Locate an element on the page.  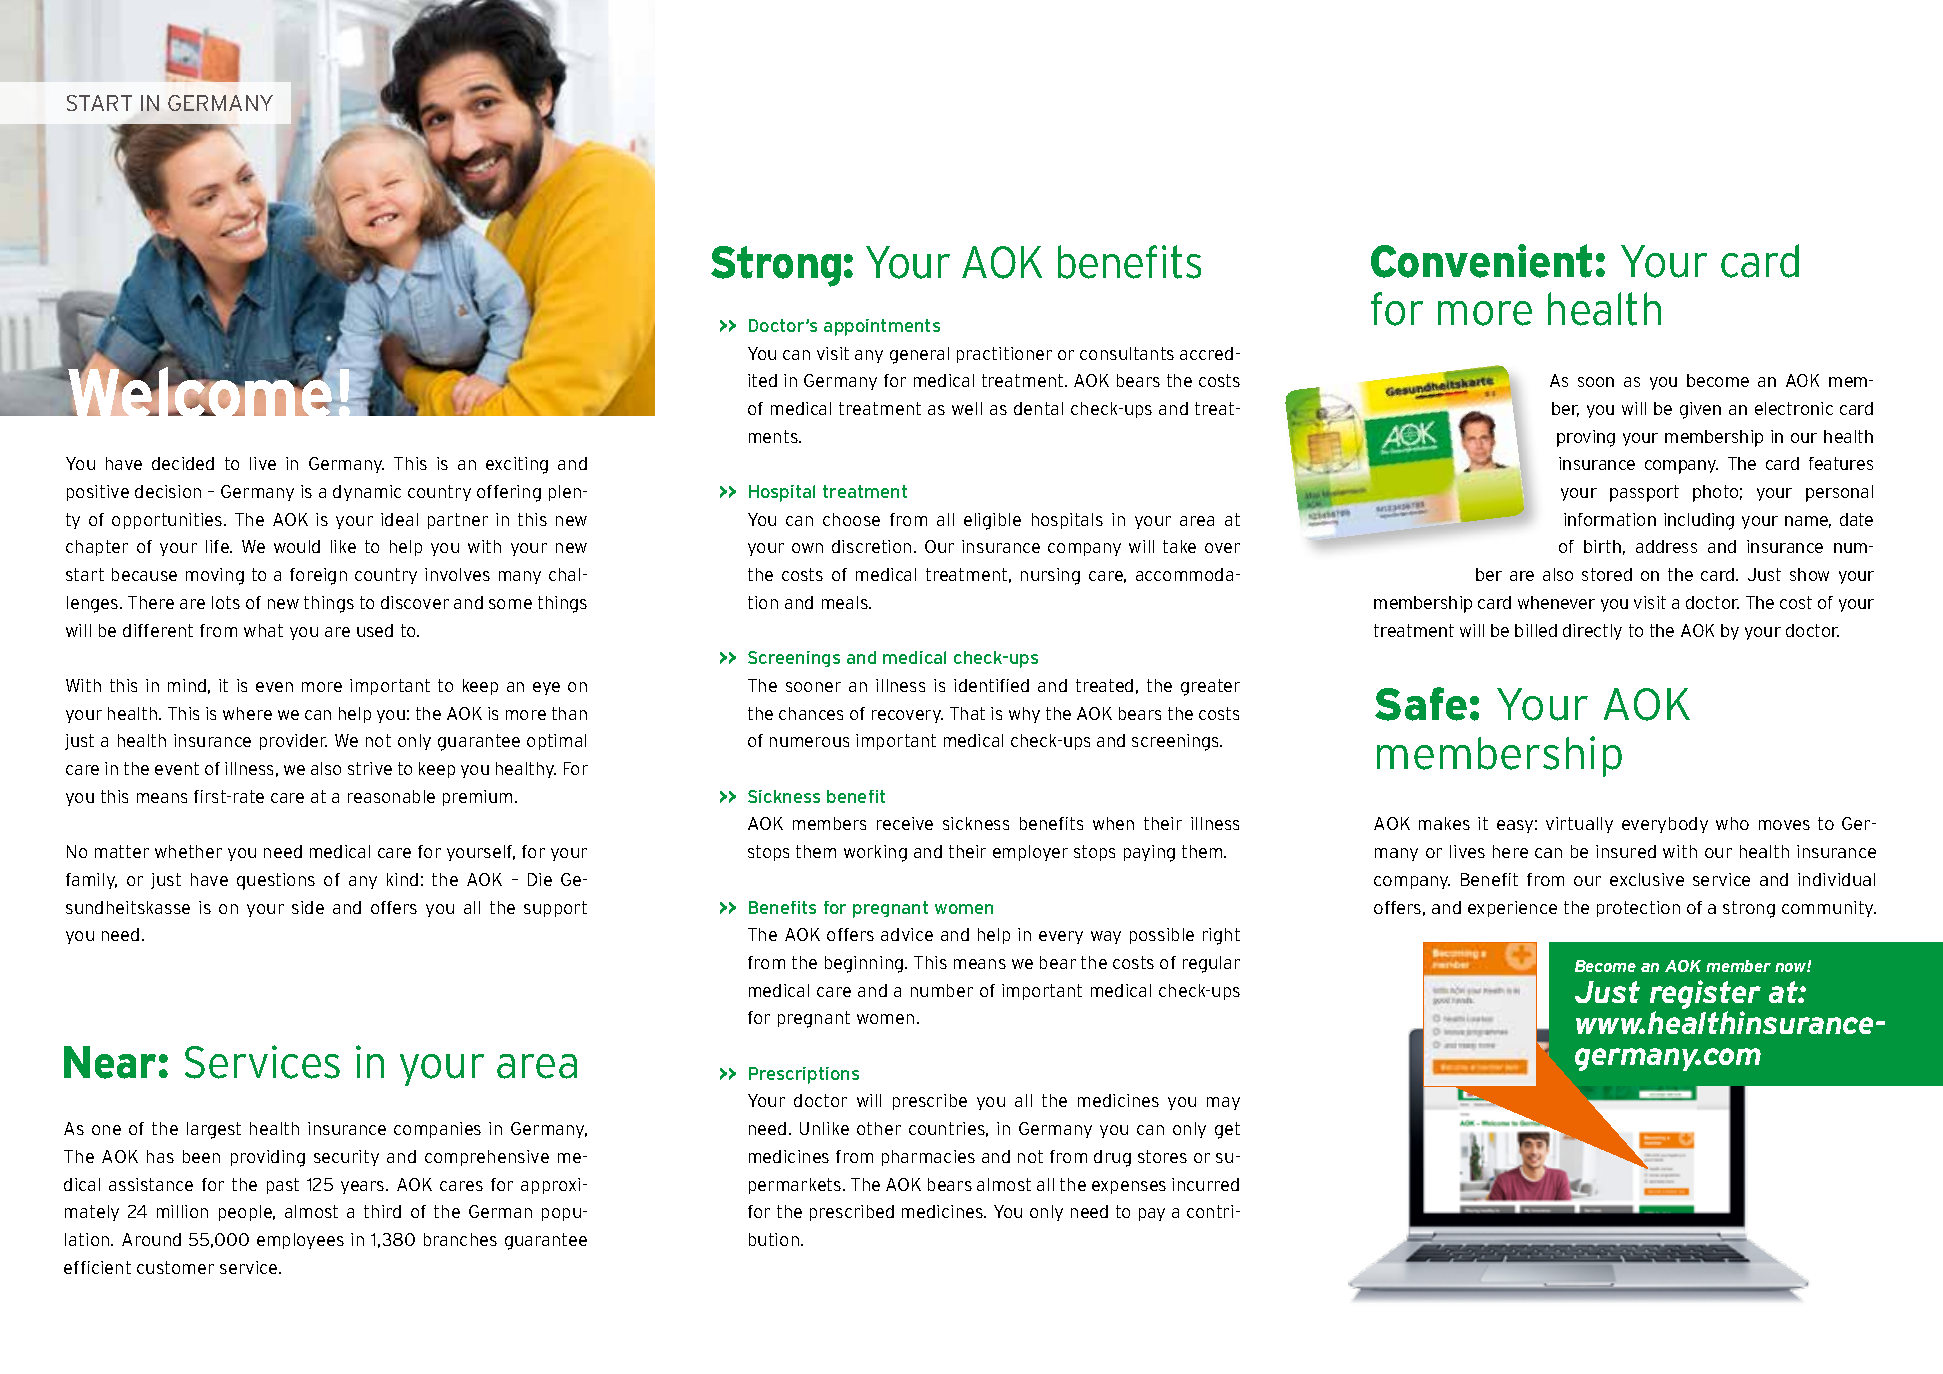
what is located at coordinates (263, 630).
